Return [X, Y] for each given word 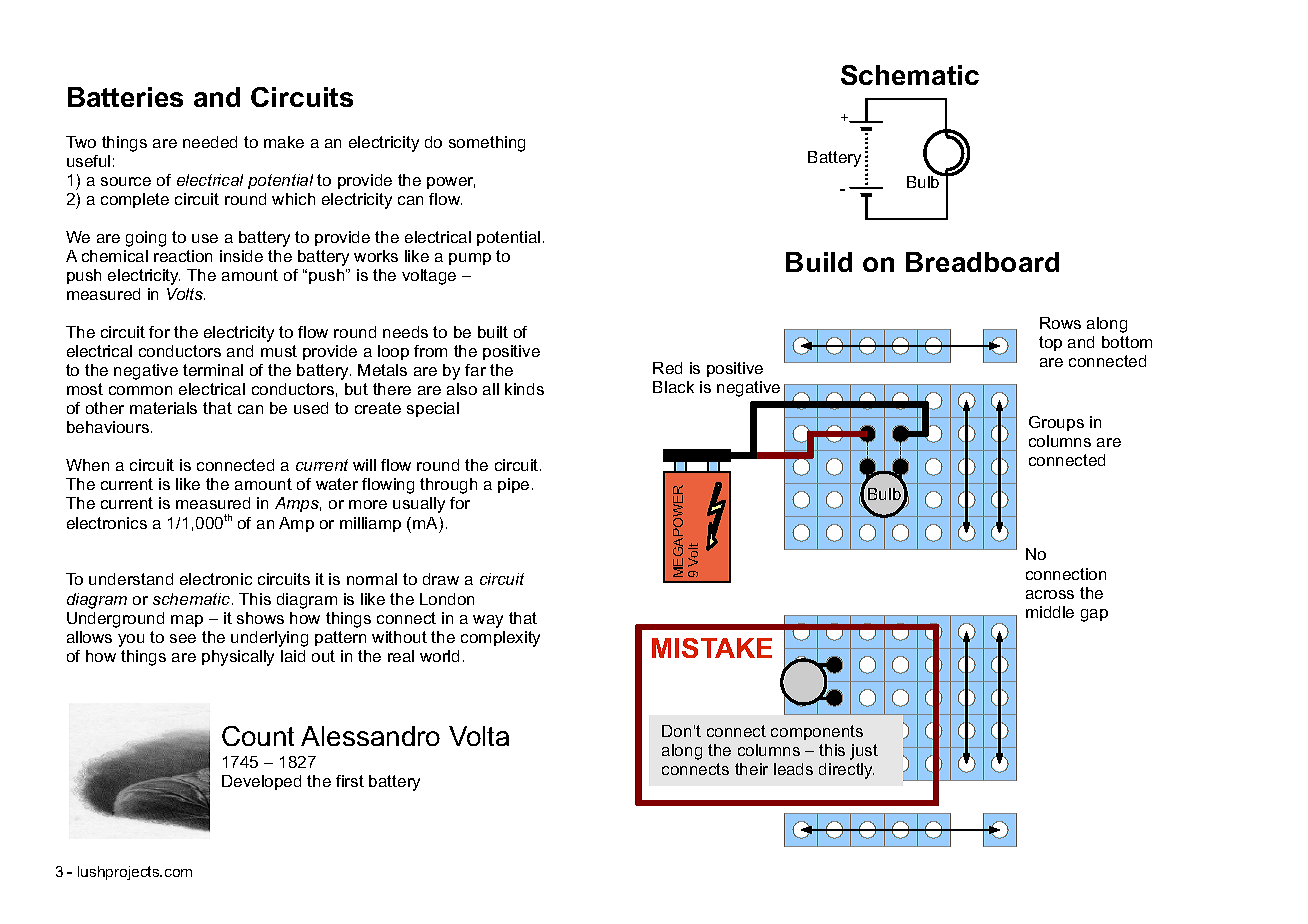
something [487, 144]
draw [441, 579]
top [1050, 343]
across [1050, 594]
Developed [261, 782]
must [279, 351]
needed [210, 142]
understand [131, 579]
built [493, 332]
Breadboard [982, 262]
